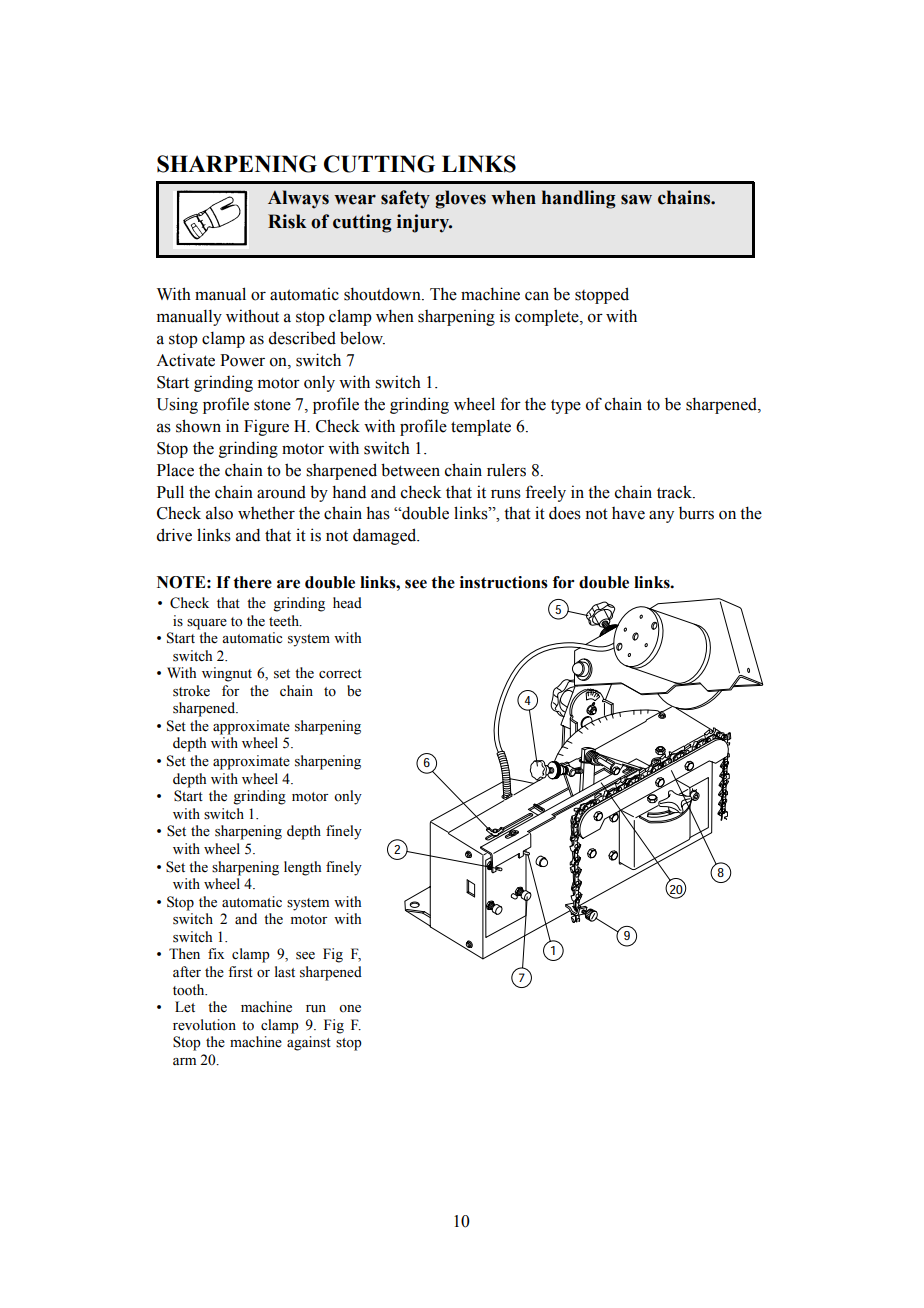 This screenshot has height=1308, width=924. I want to click on Power, so click(242, 360).
